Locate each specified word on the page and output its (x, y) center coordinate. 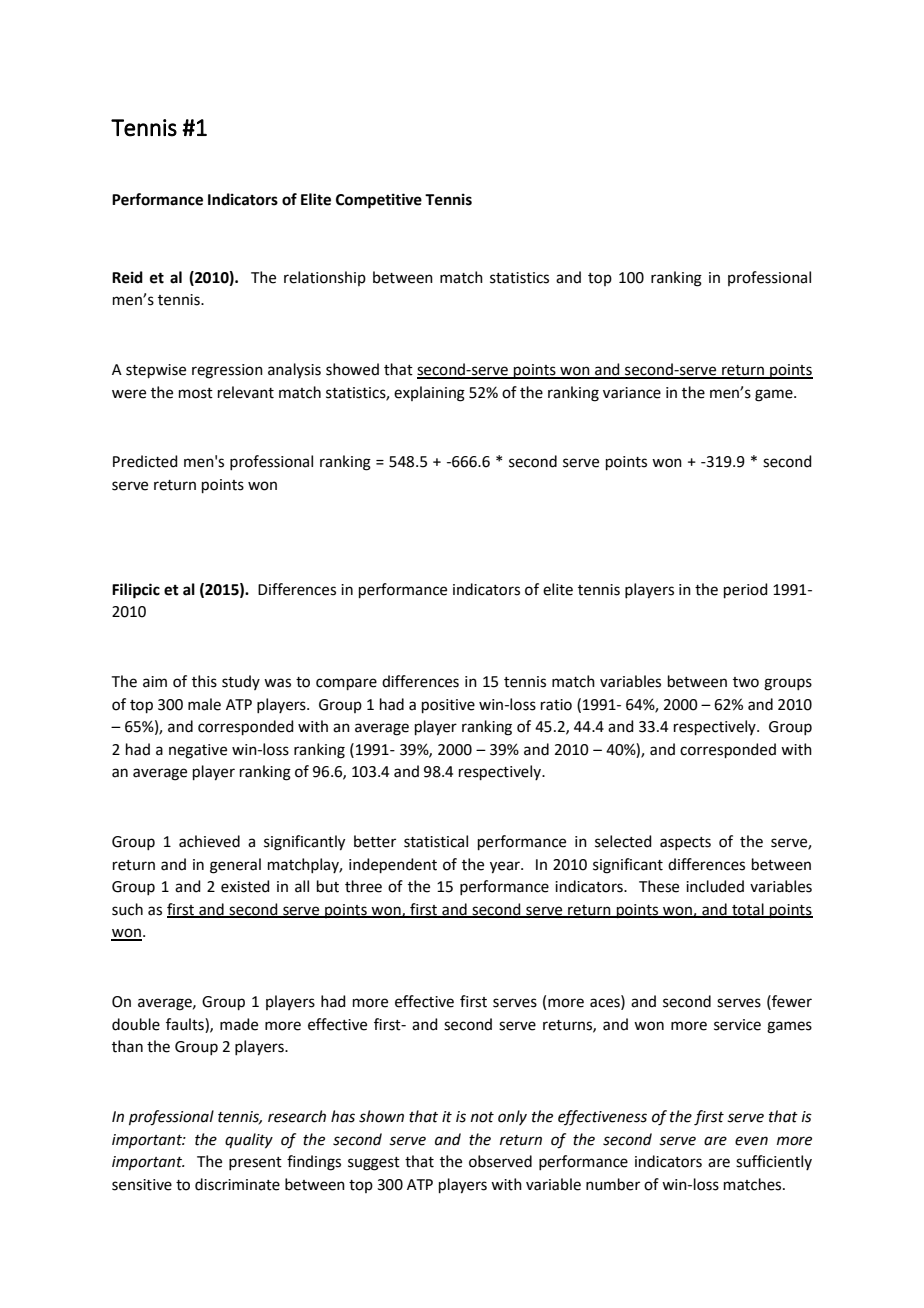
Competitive (379, 201)
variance (632, 393)
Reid (127, 277)
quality (249, 1141)
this (204, 681)
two (746, 682)
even (751, 1141)
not (482, 1117)
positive (448, 706)
